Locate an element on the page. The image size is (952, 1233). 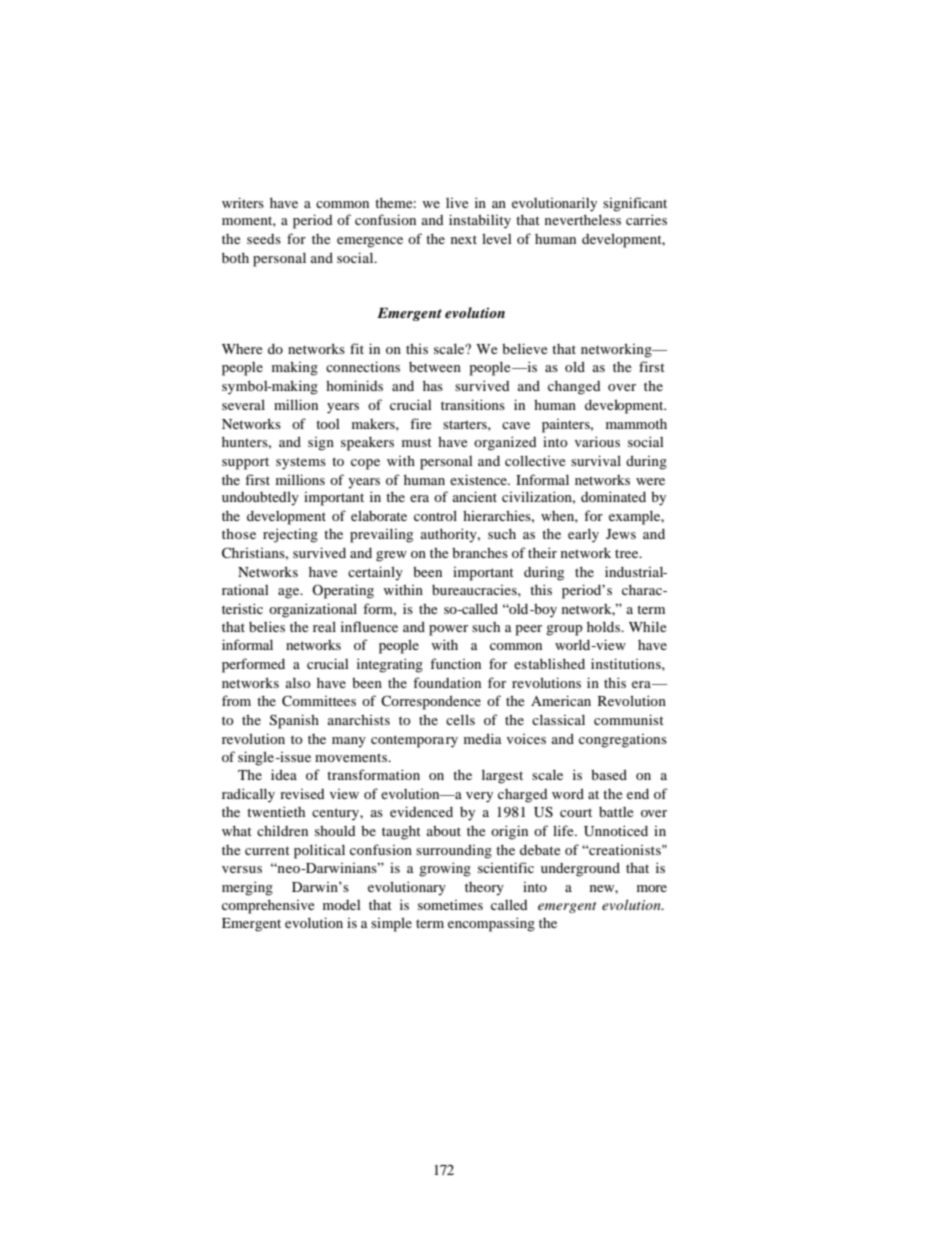
various is located at coordinates (597, 441).
